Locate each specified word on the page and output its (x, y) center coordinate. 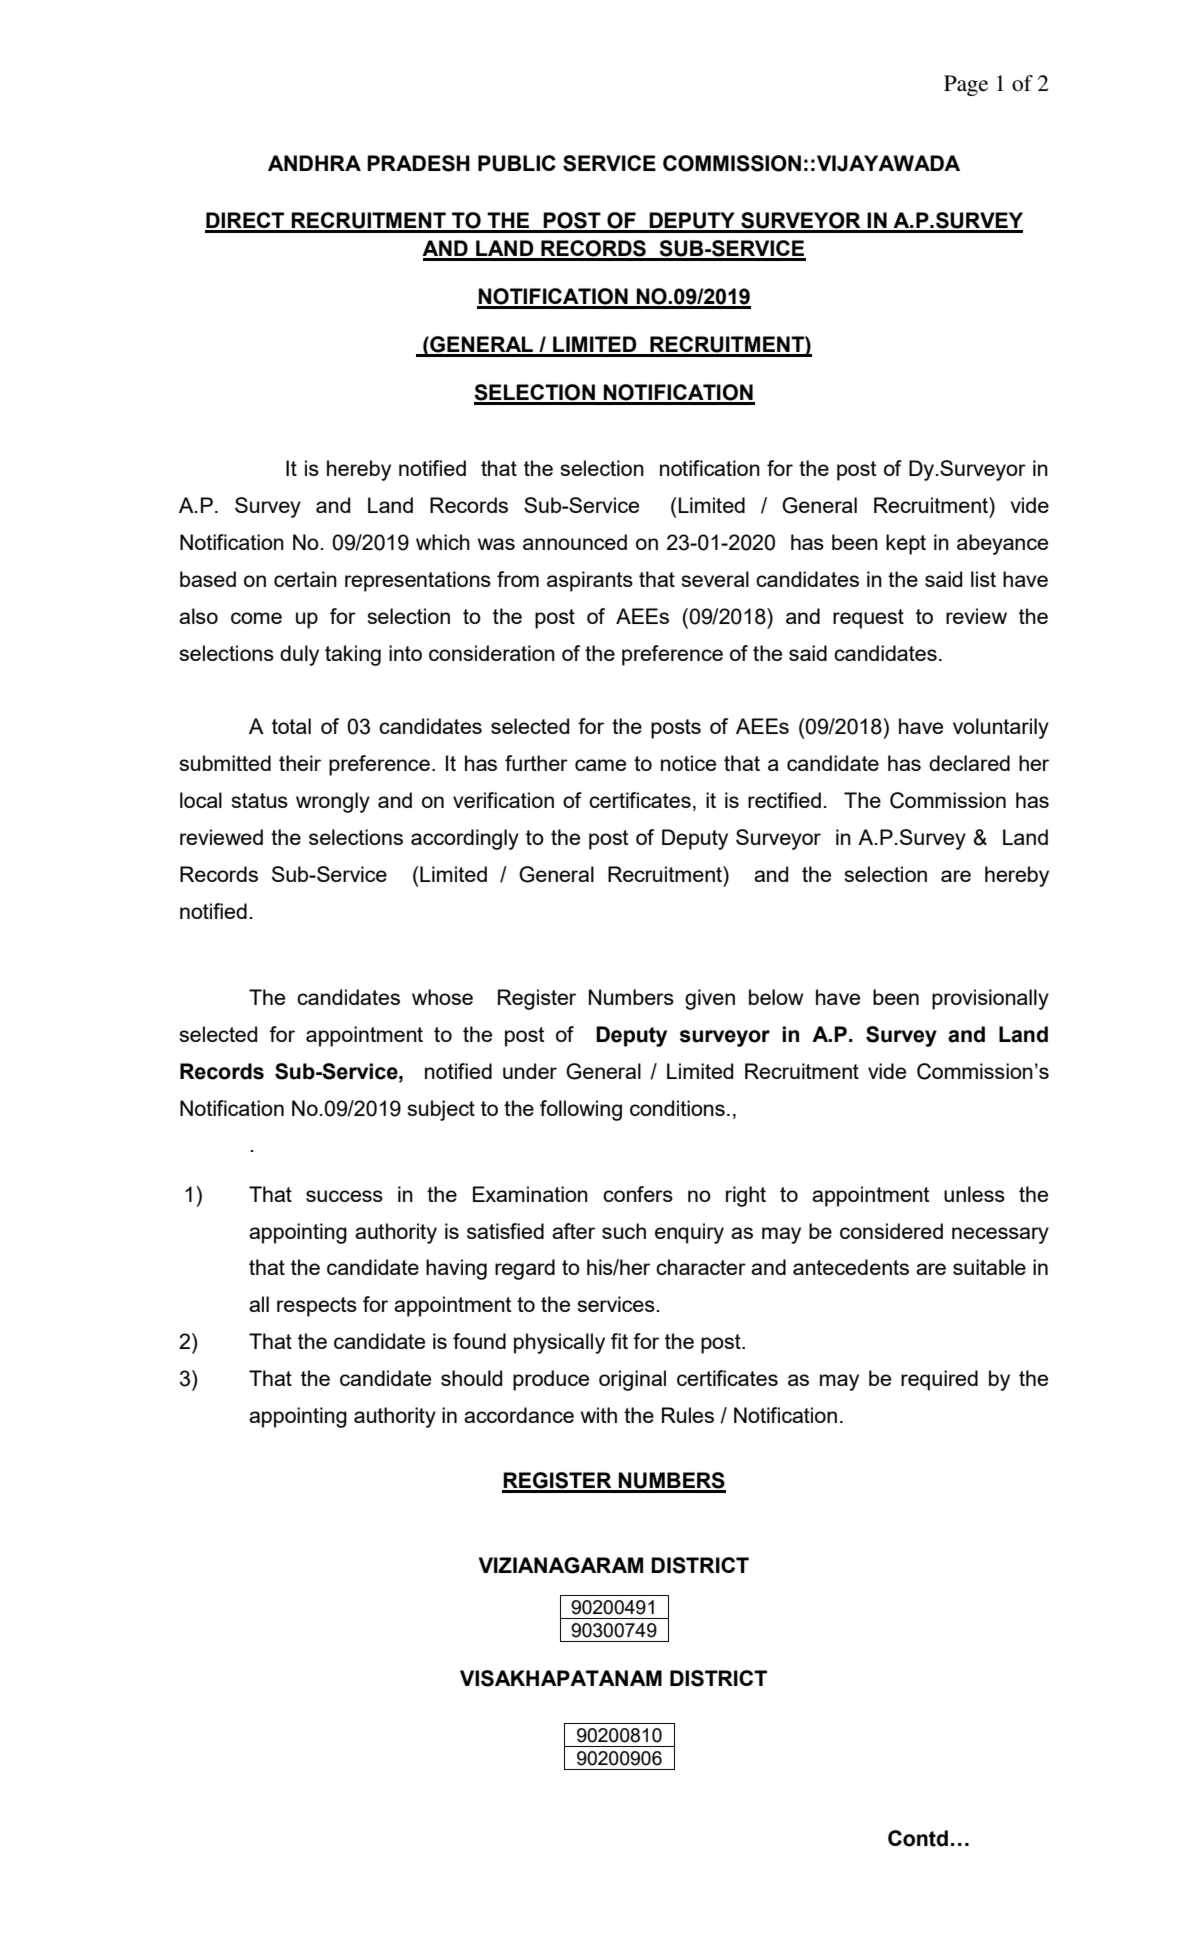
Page (966, 85)
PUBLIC (517, 163)
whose (442, 997)
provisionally (990, 999)
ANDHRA (314, 163)
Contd (918, 1838)
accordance (519, 1415)
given (710, 999)
